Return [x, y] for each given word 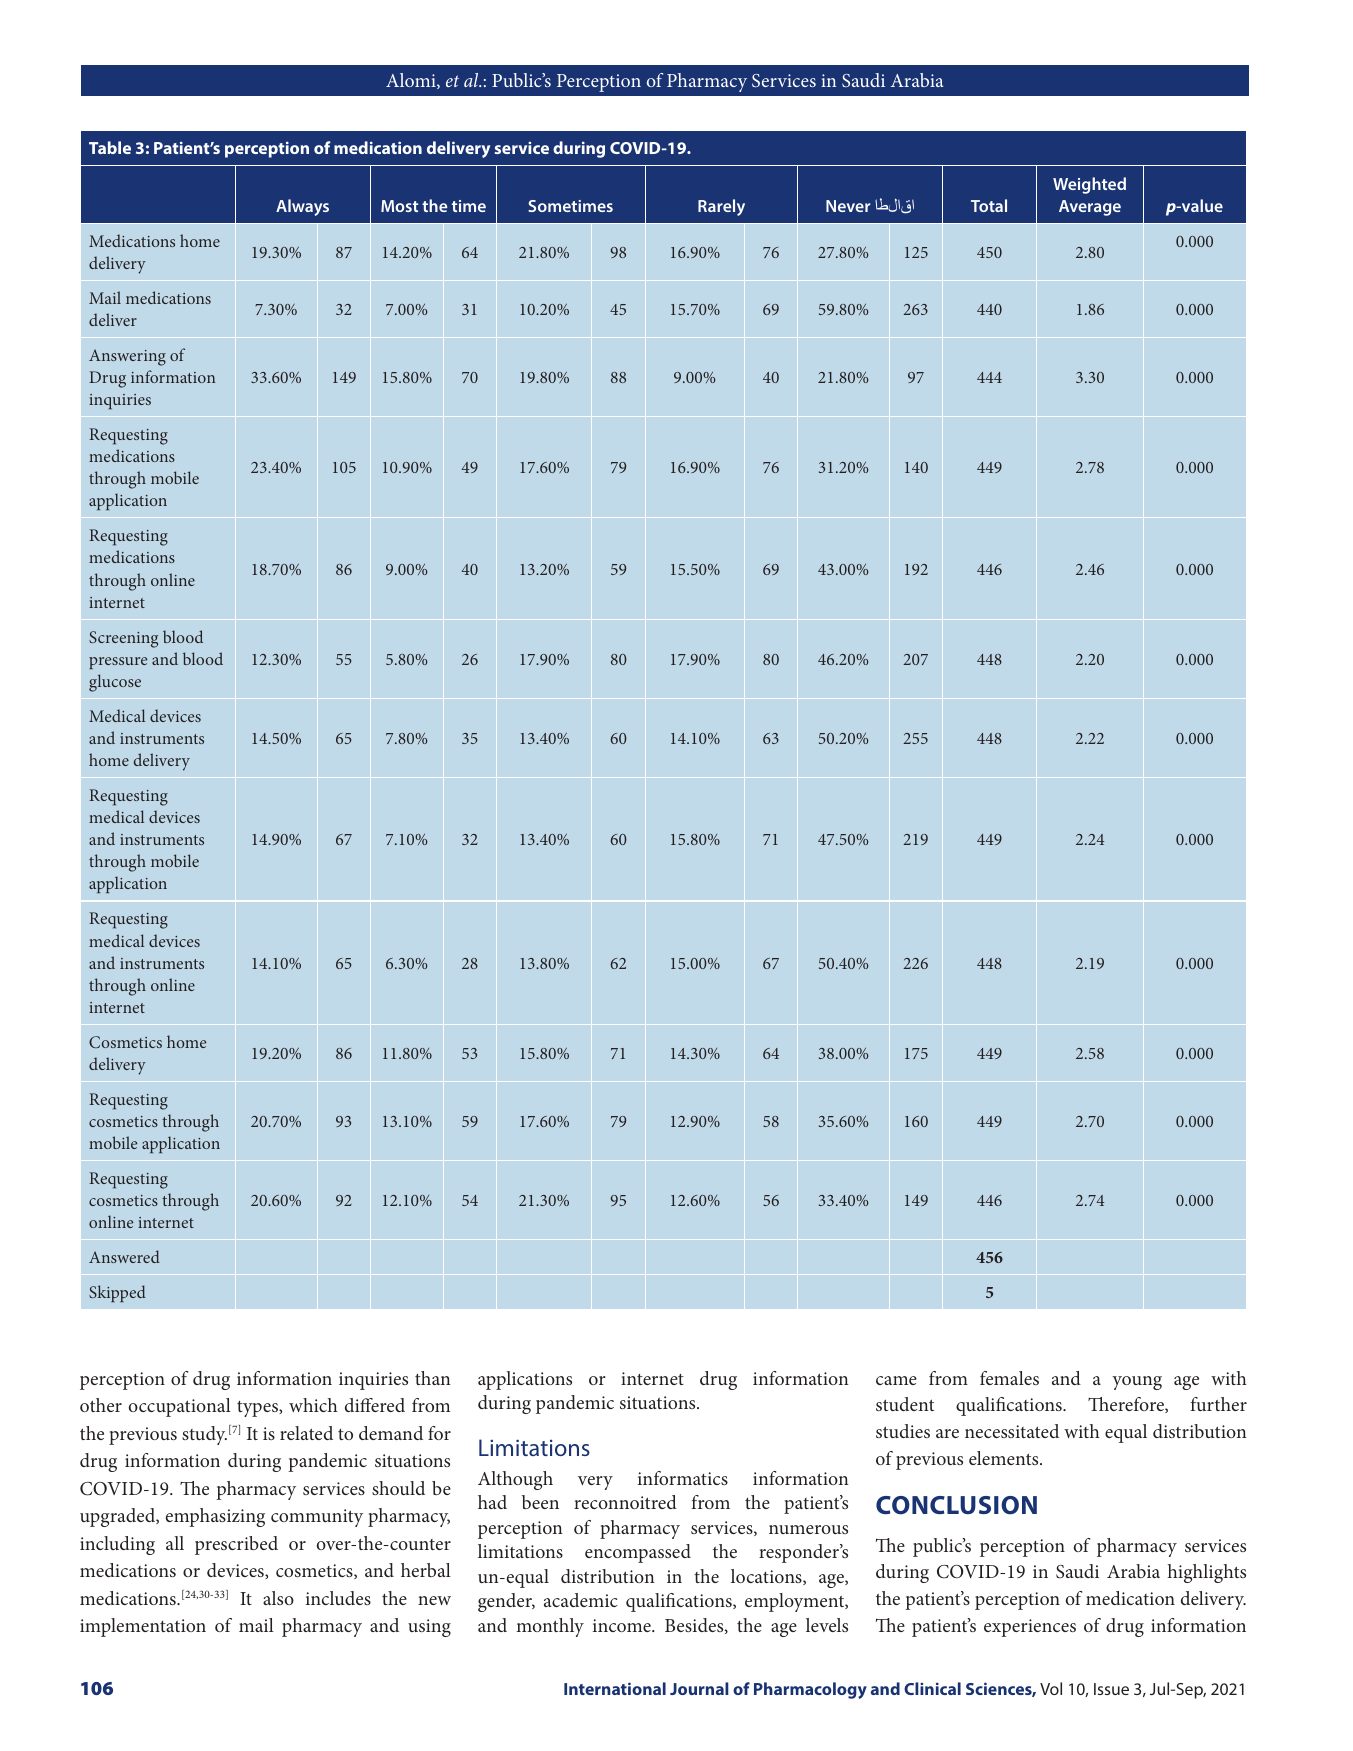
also [278, 1598]
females [1009, 1378]
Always [302, 207]
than [433, 1378]
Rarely [721, 207]
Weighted [1089, 185]
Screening [123, 639]
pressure [118, 663]
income [623, 1625]
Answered [124, 1256]
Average [1090, 208]
